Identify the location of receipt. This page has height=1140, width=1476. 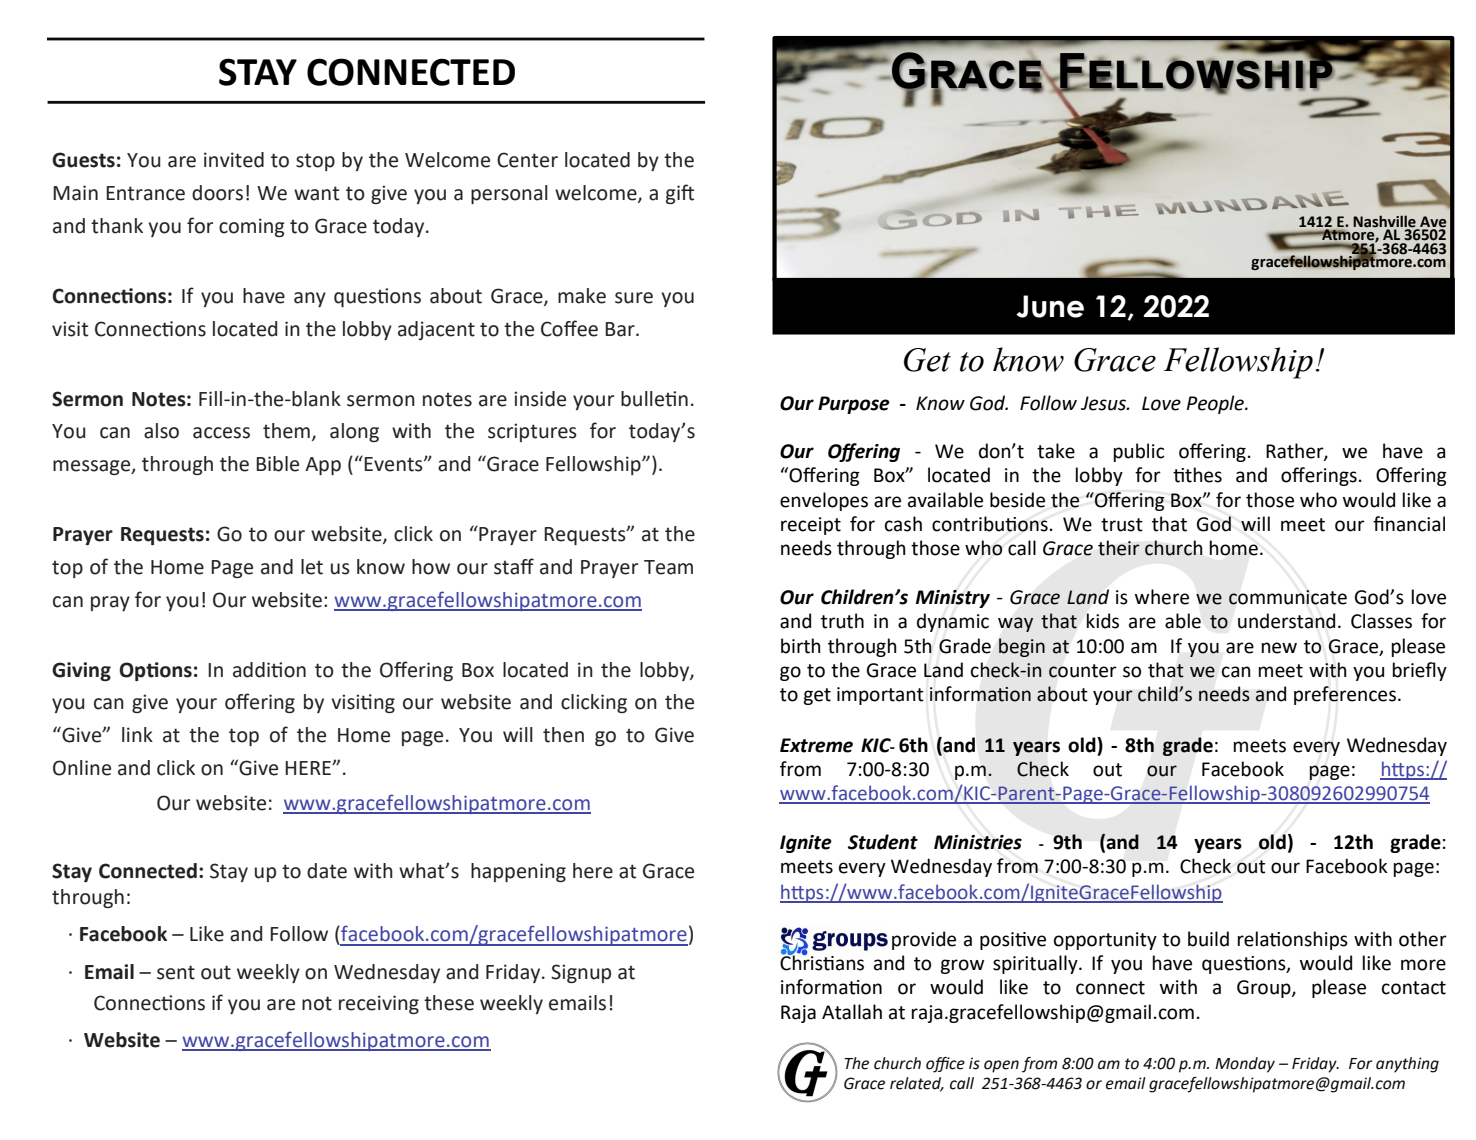
(811, 526).
